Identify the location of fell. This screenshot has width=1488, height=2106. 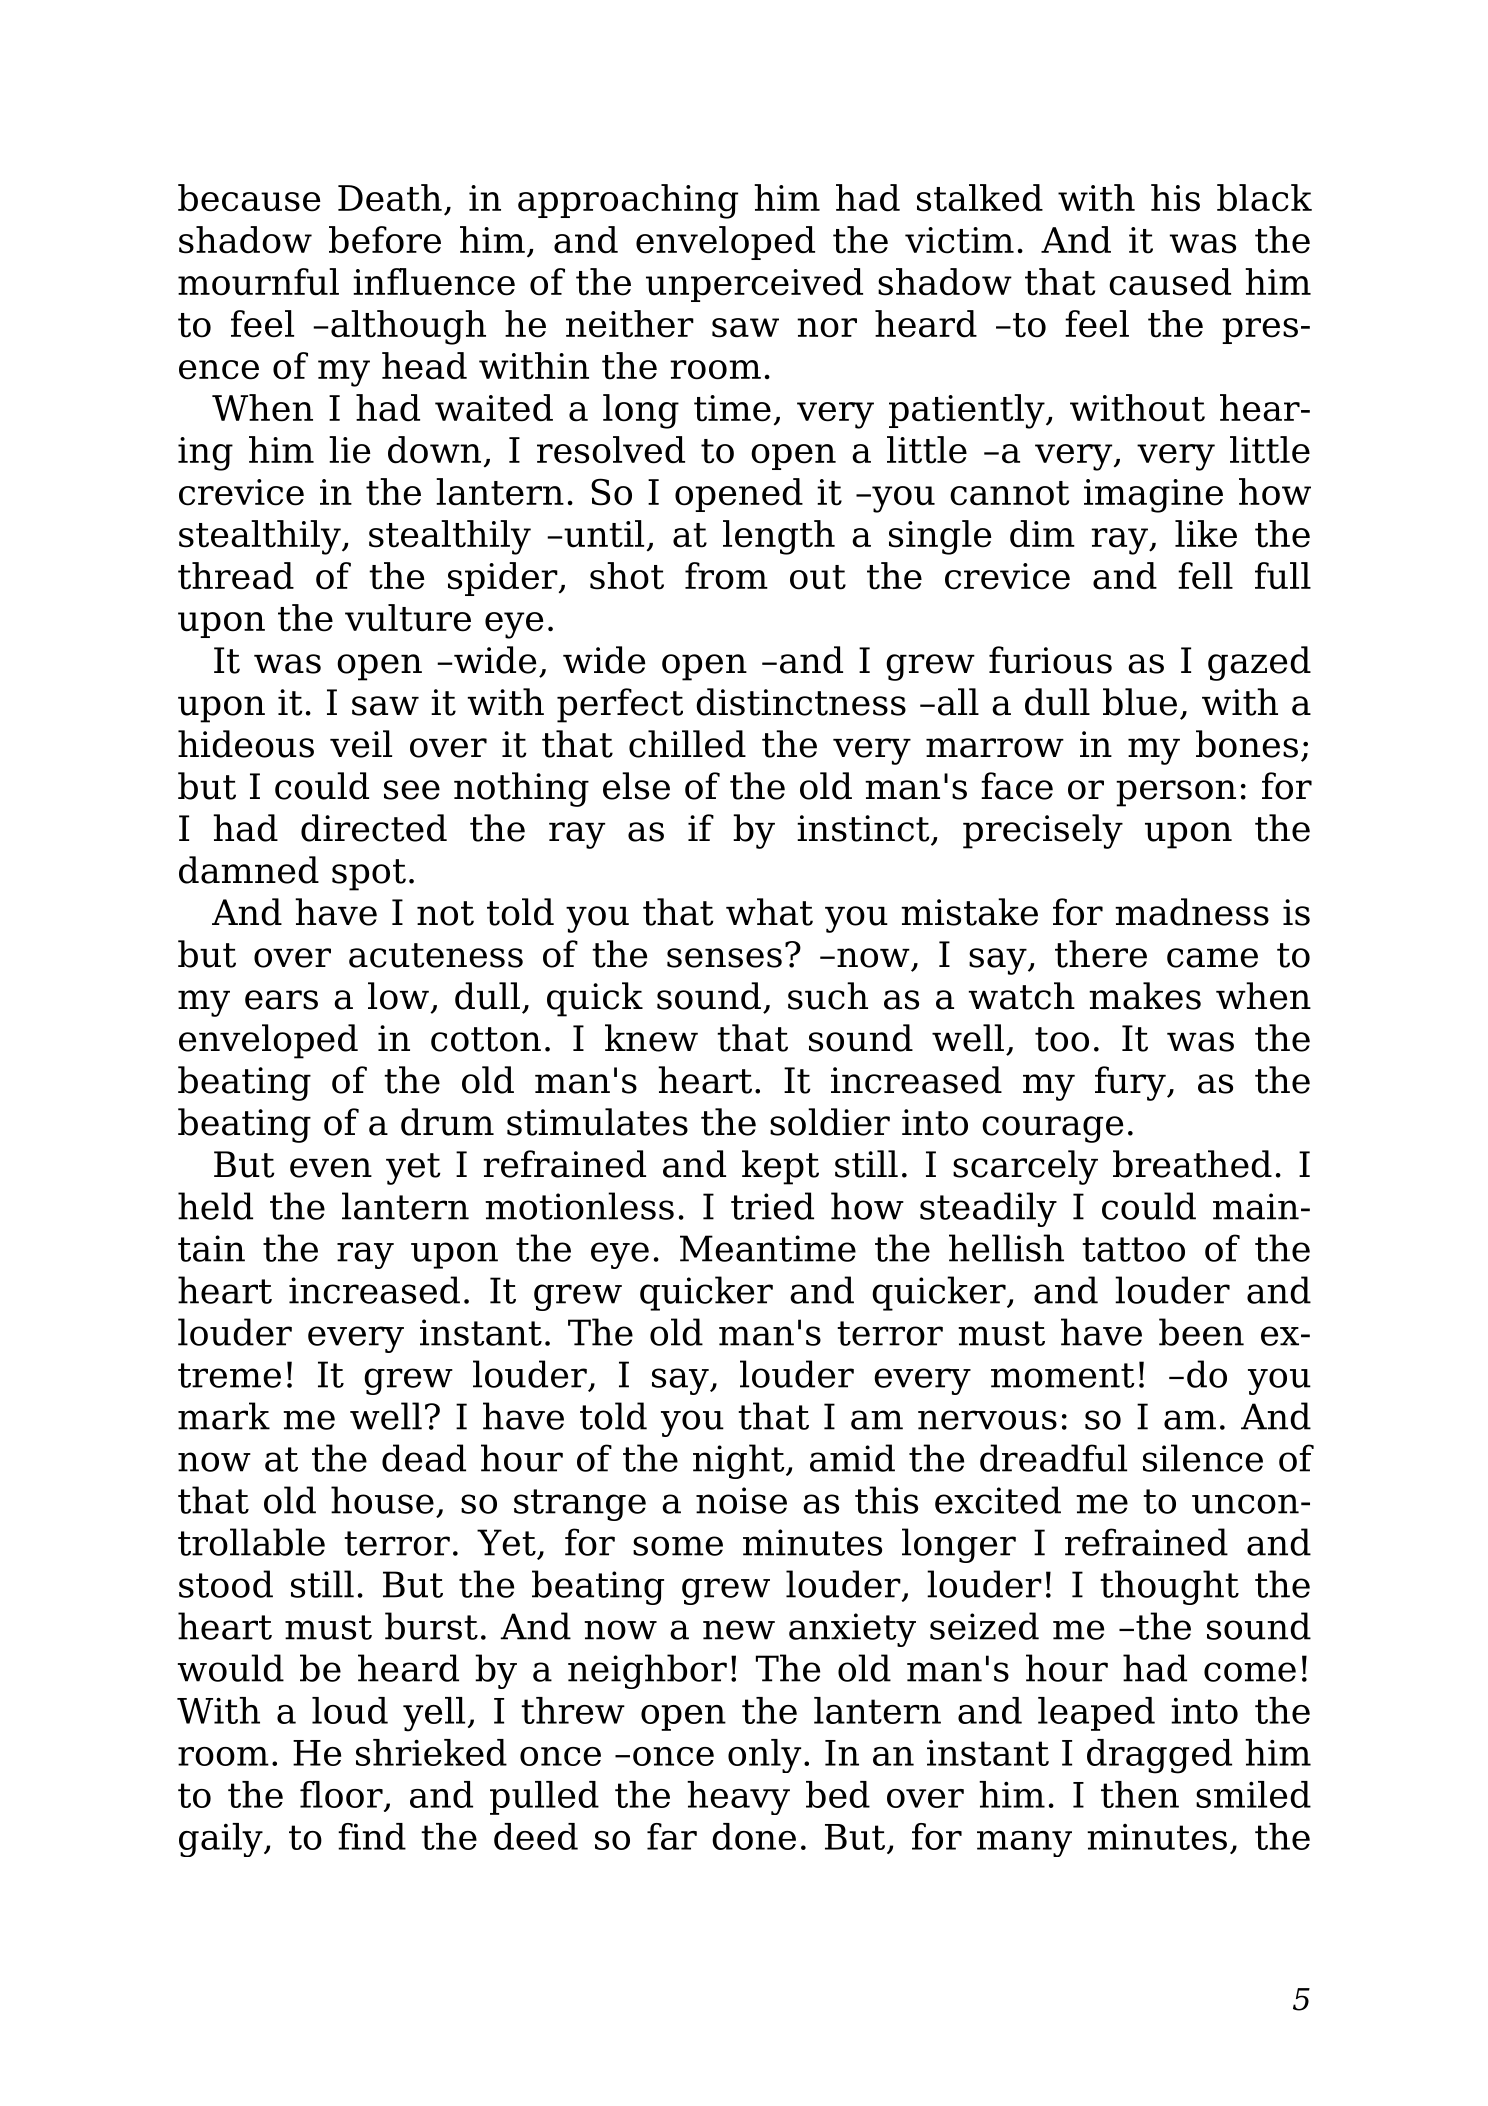
(1205, 576).
